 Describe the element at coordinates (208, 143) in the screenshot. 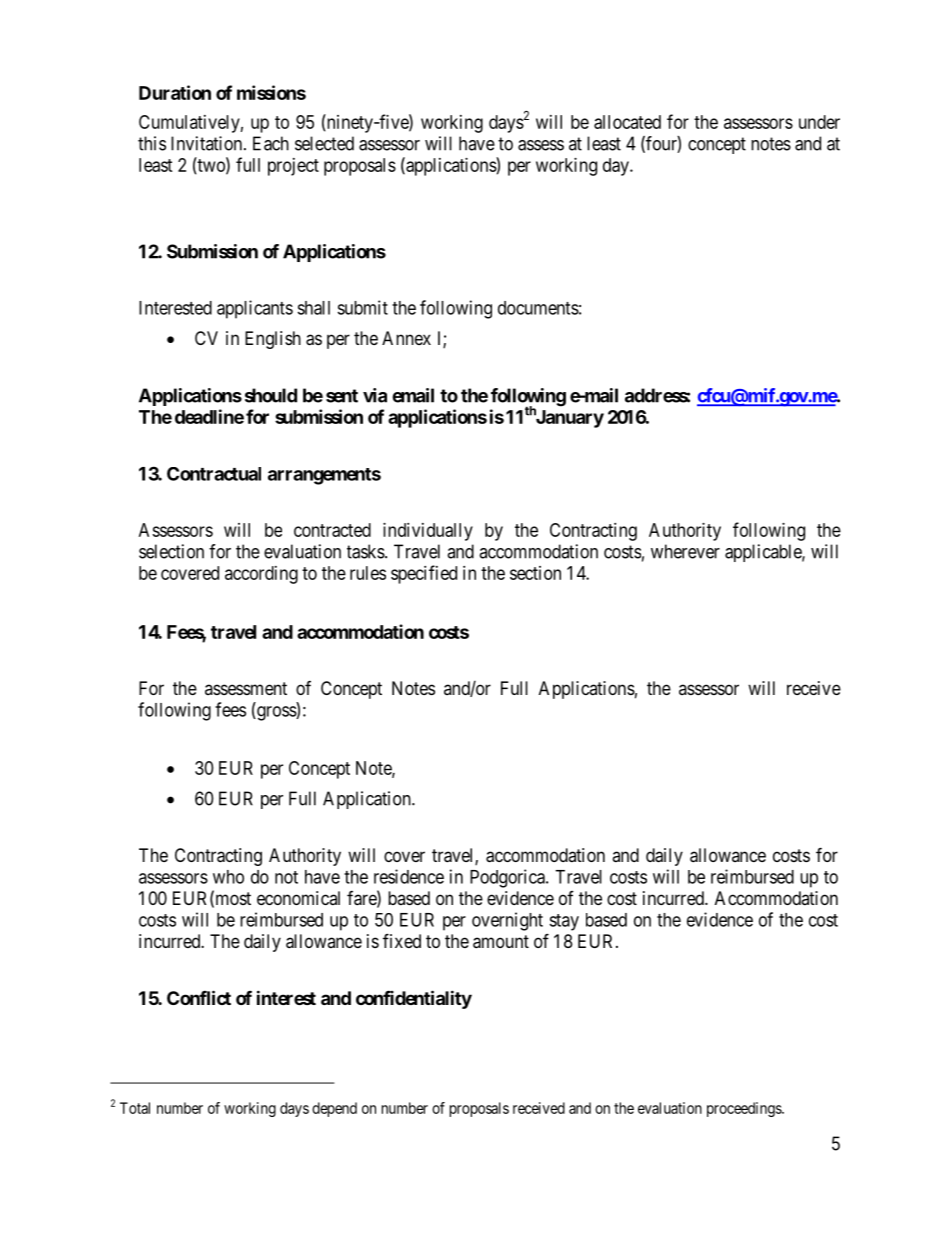

I see `Invitation` at that location.
